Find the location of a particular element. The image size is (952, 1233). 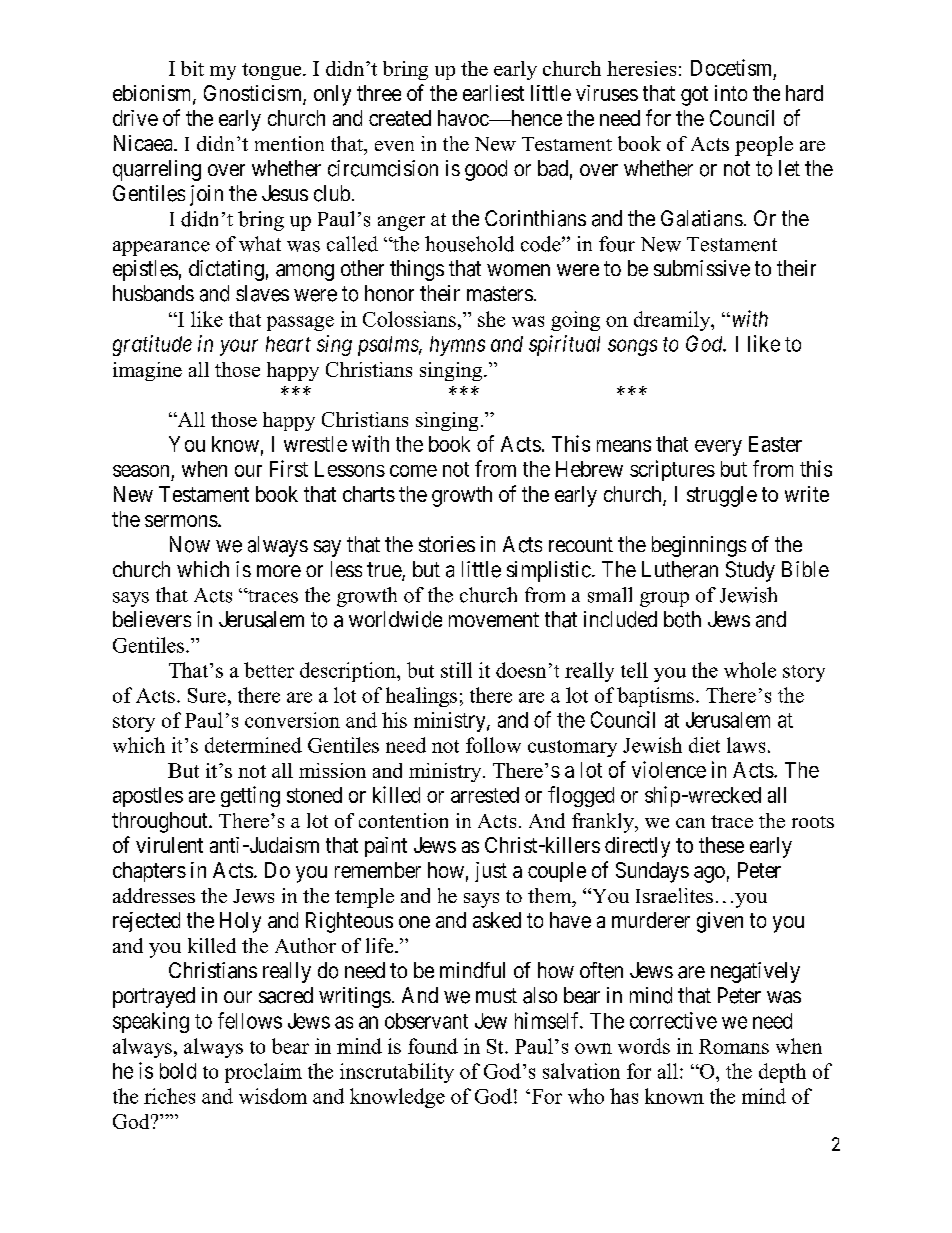

bold is located at coordinates (178, 1071).
